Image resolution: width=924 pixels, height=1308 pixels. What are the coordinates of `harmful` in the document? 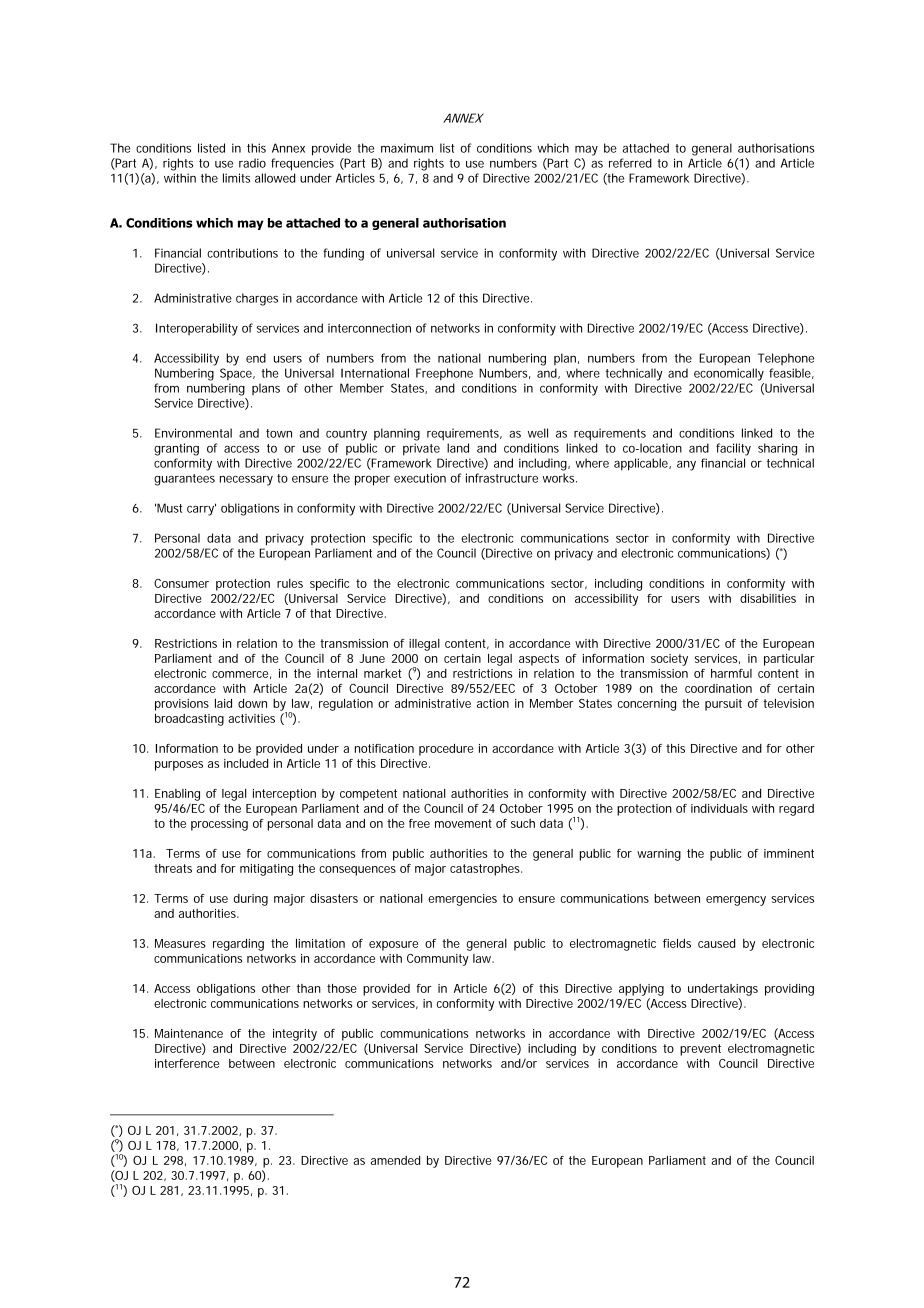 It's located at (731, 673).
